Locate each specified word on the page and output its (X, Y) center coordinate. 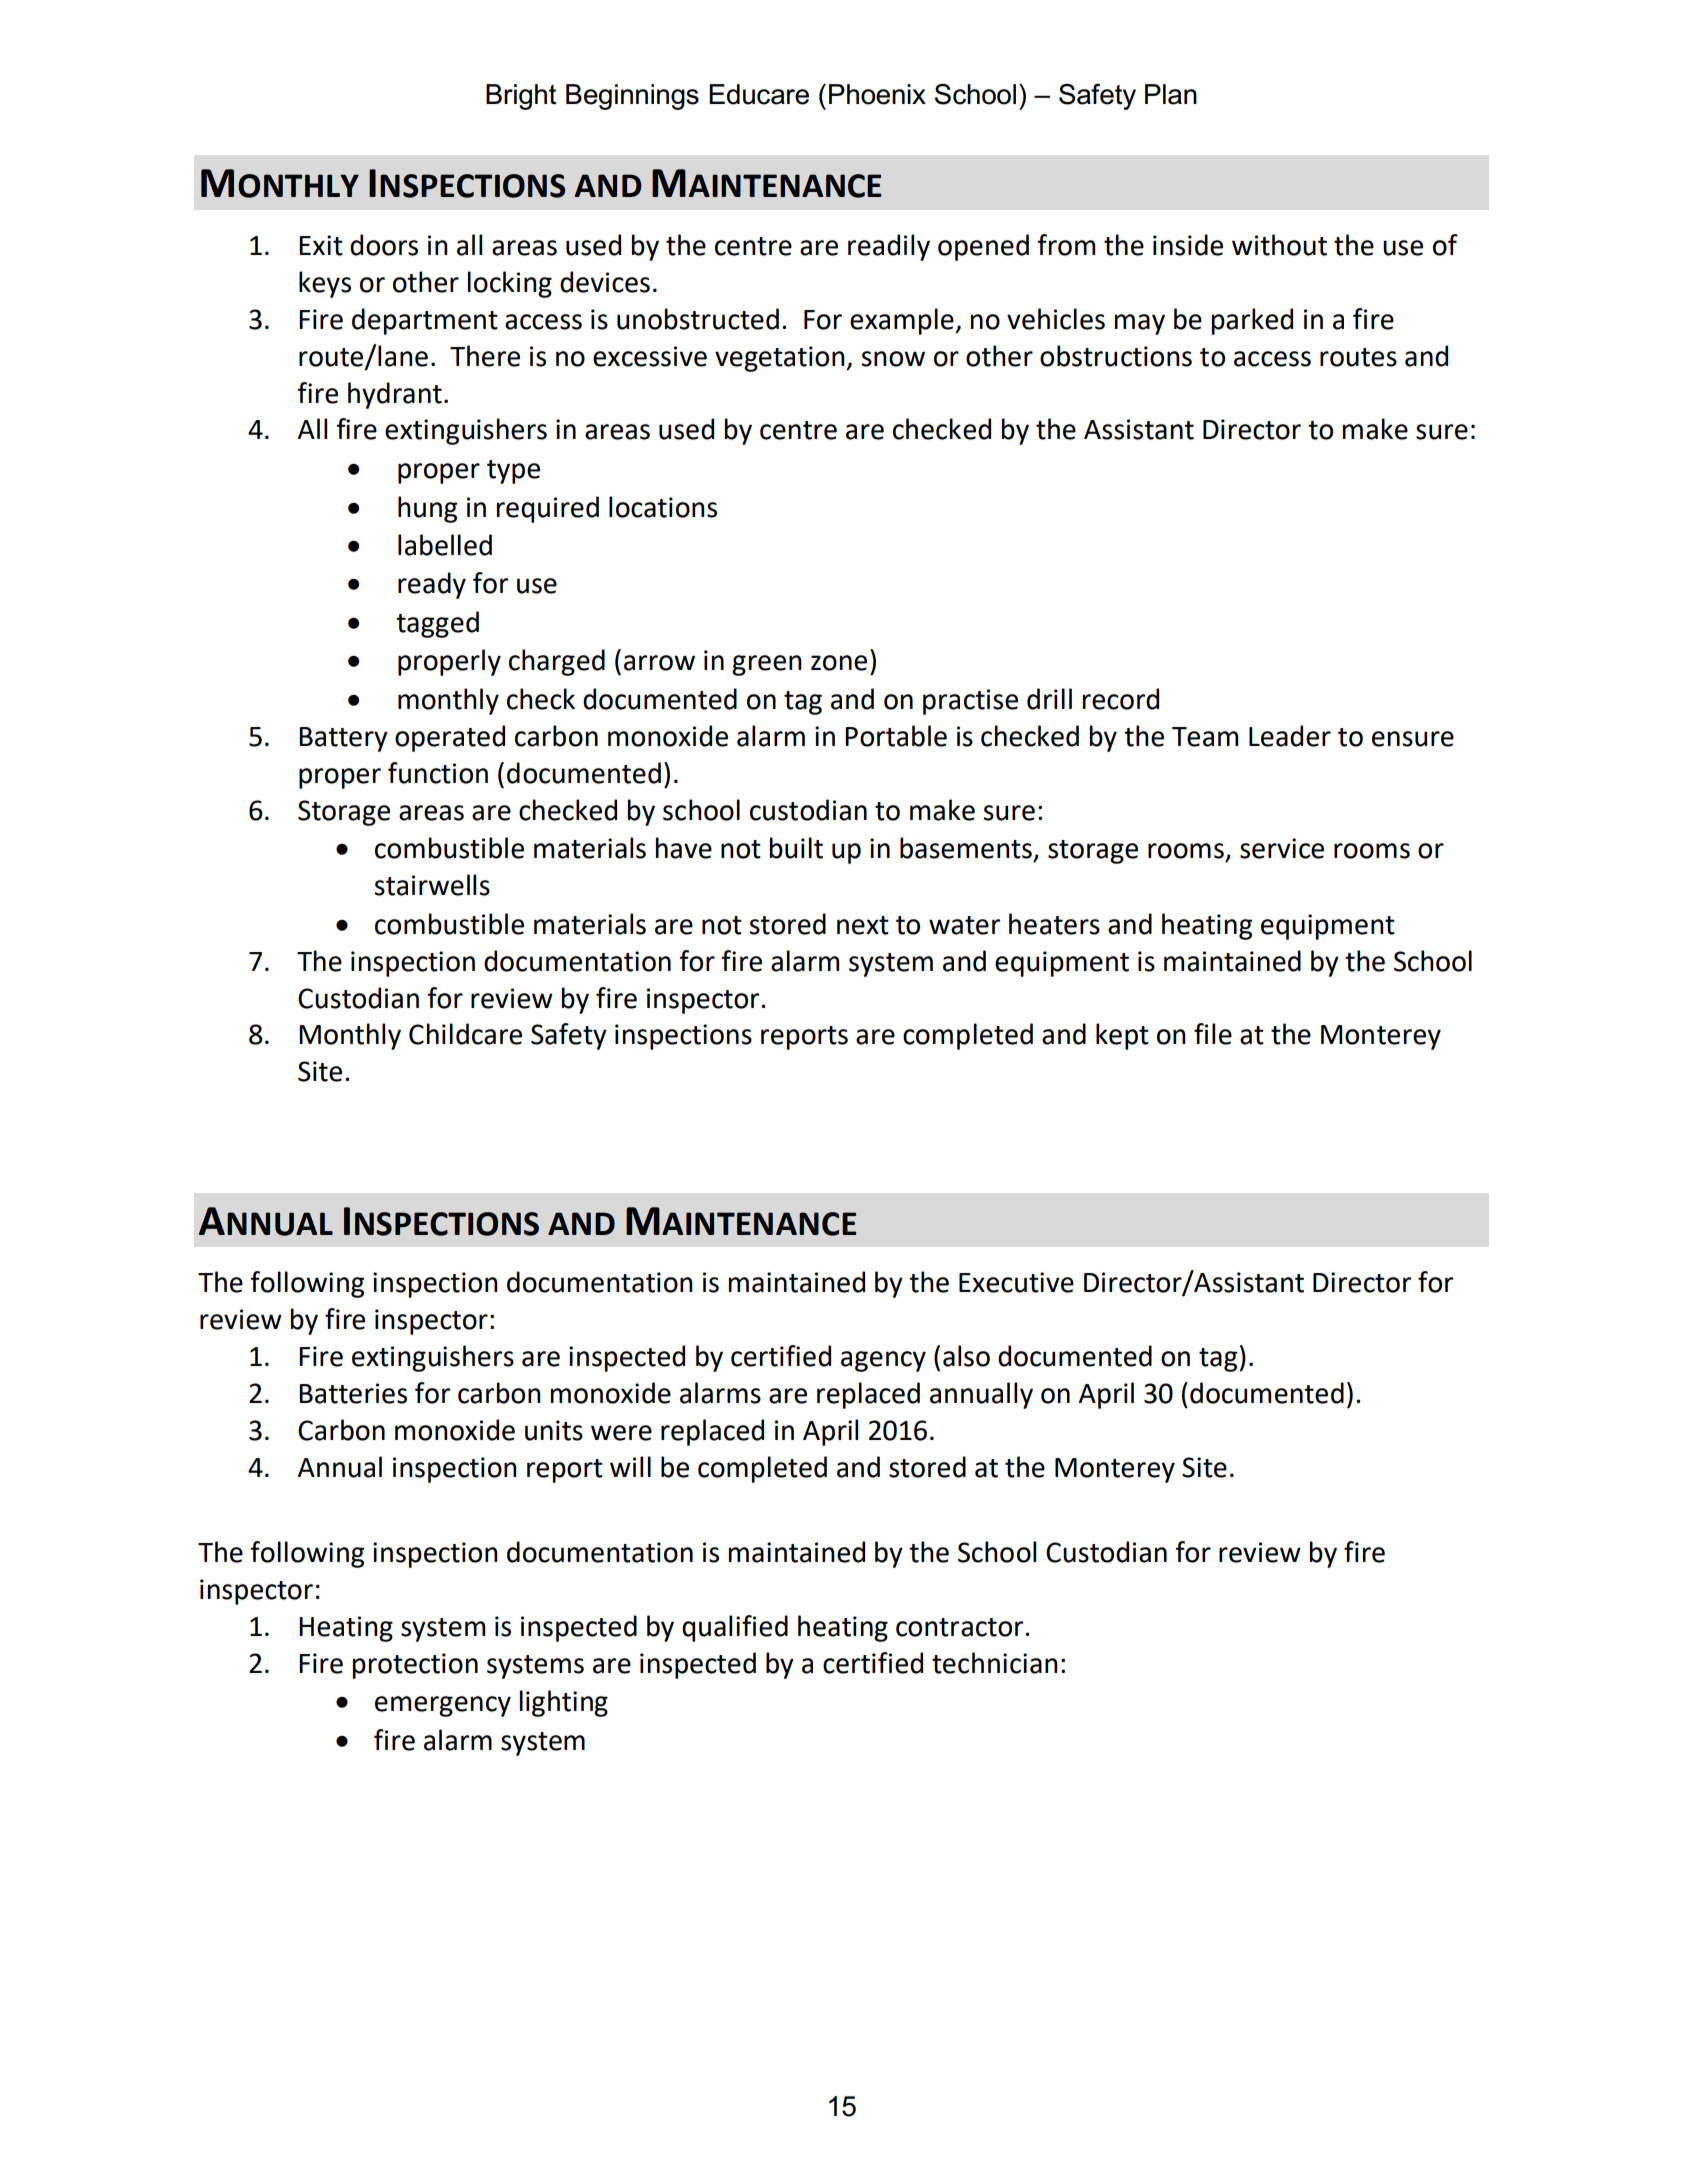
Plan (1171, 94)
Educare (759, 94)
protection (415, 1666)
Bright (521, 97)
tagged (437, 624)
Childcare (465, 1034)
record (1121, 699)
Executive (1016, 1282)
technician (995, 1663)
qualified (735, 1628)
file (1213, 1034)
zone (839, 663)
